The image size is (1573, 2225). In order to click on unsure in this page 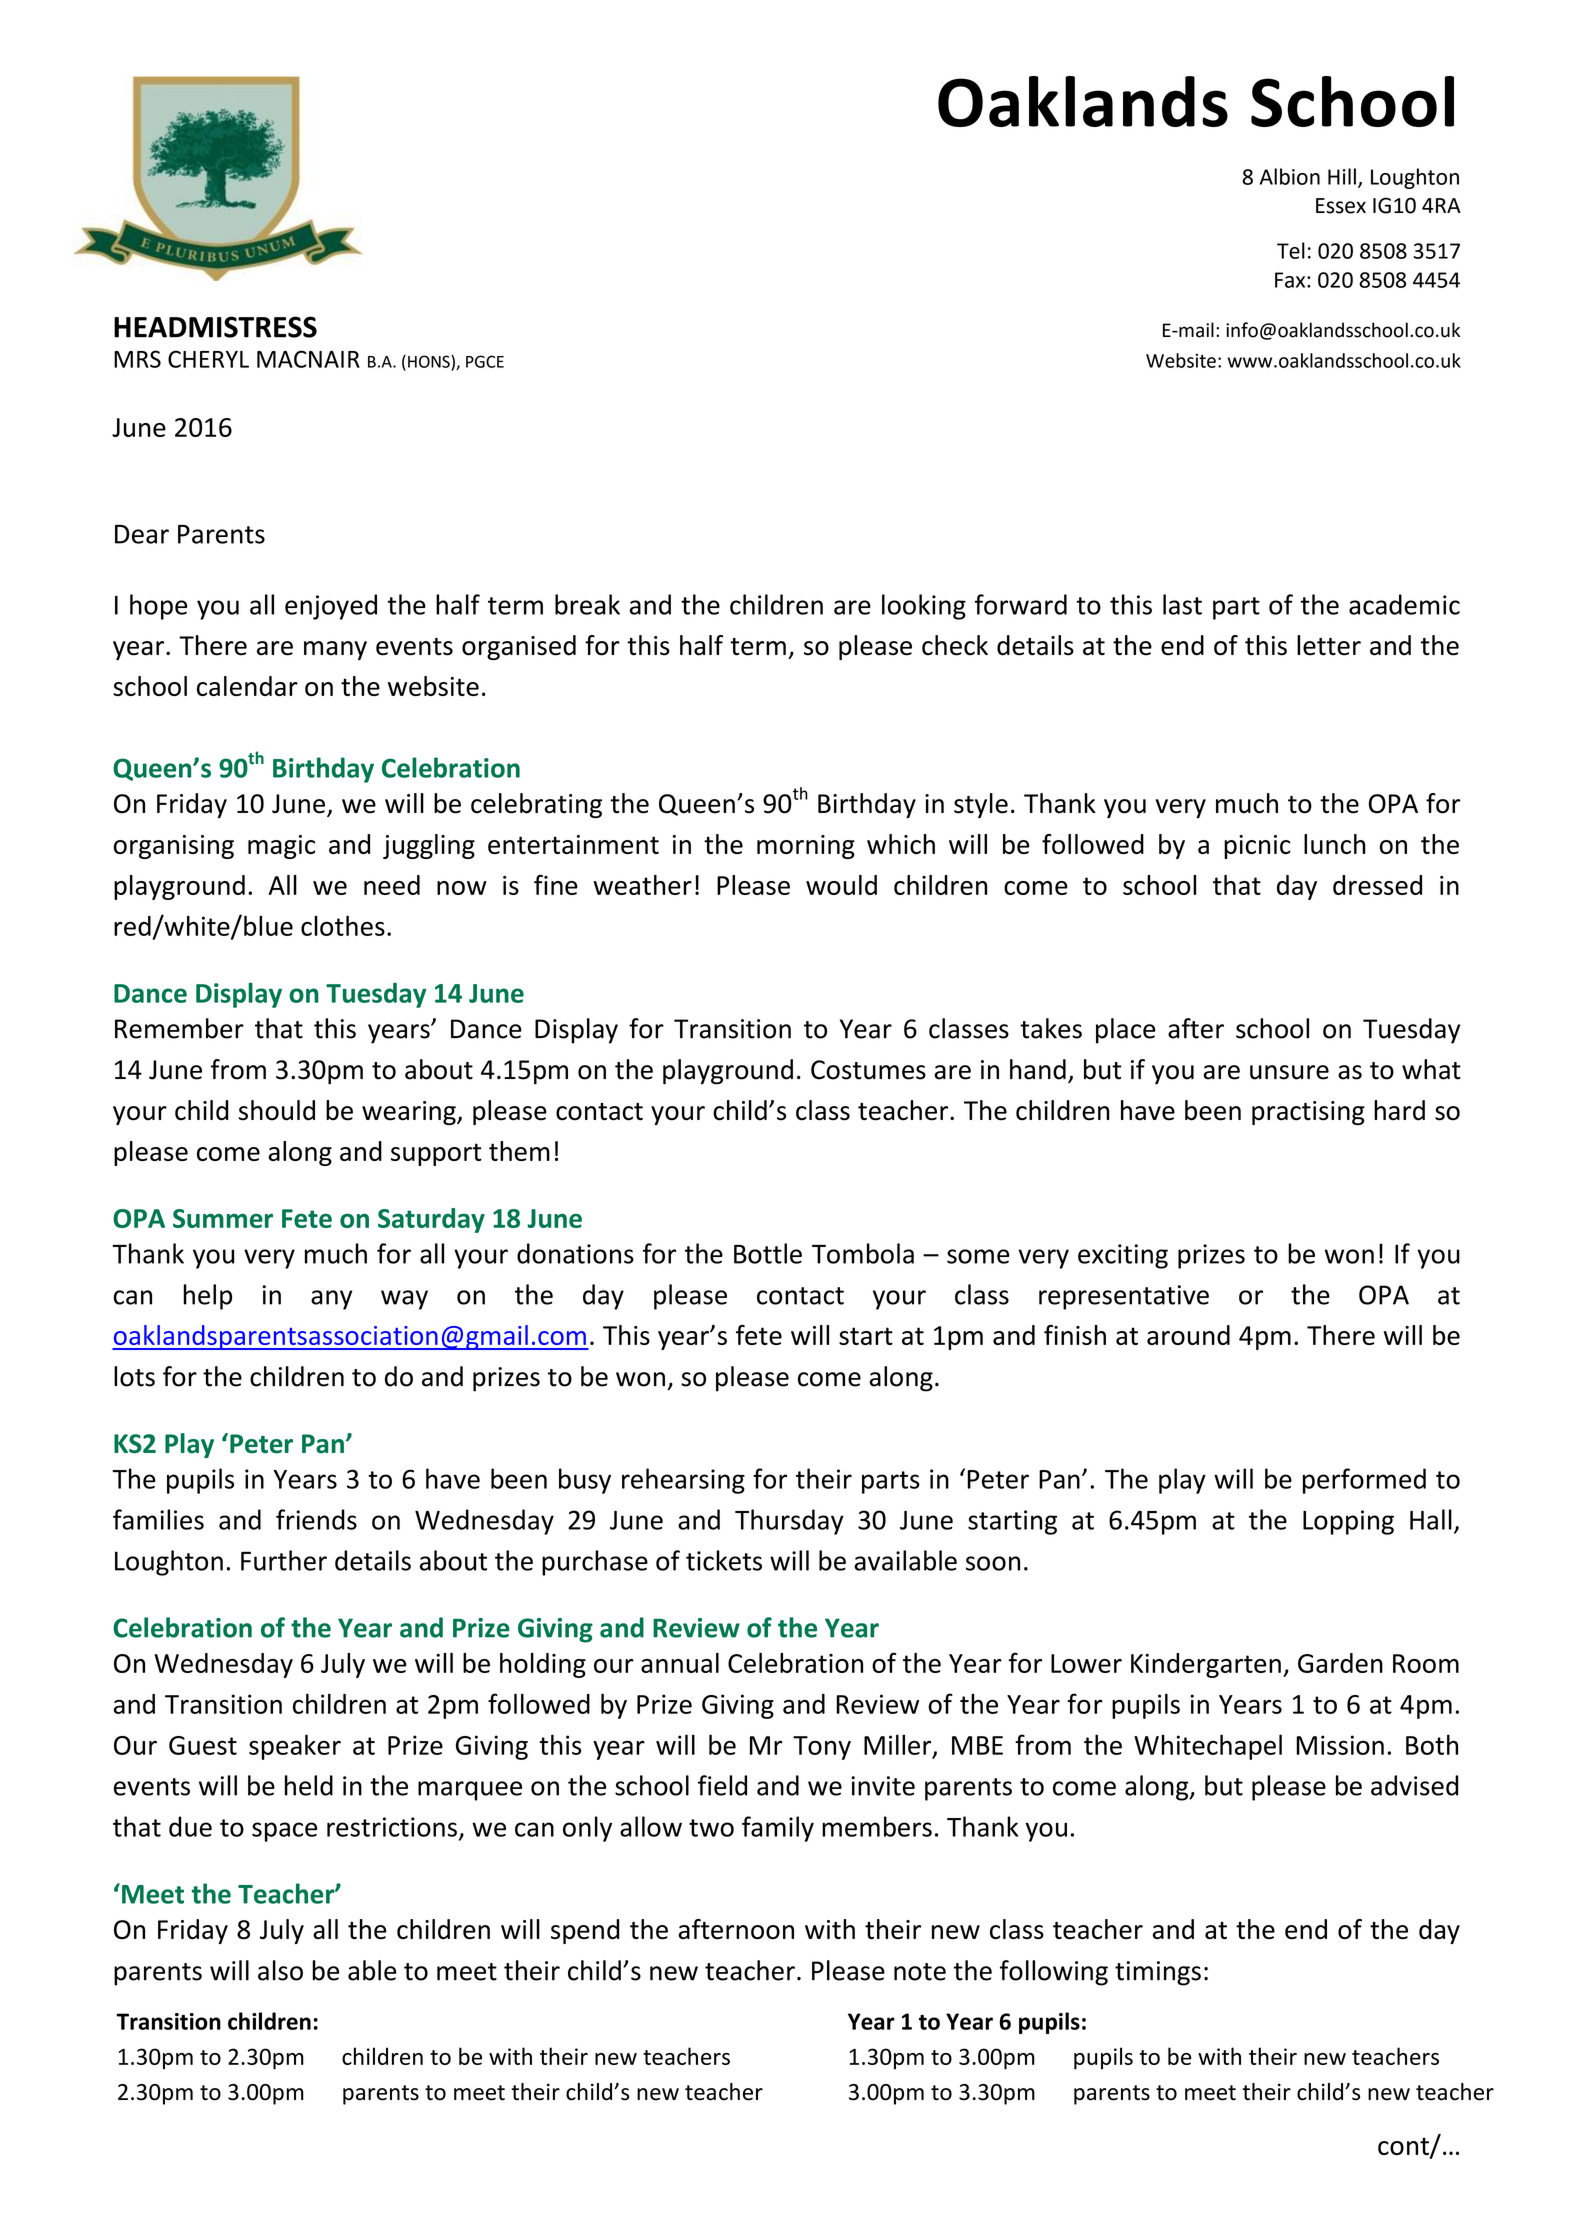, I will do `click(1289, 1072)`.
